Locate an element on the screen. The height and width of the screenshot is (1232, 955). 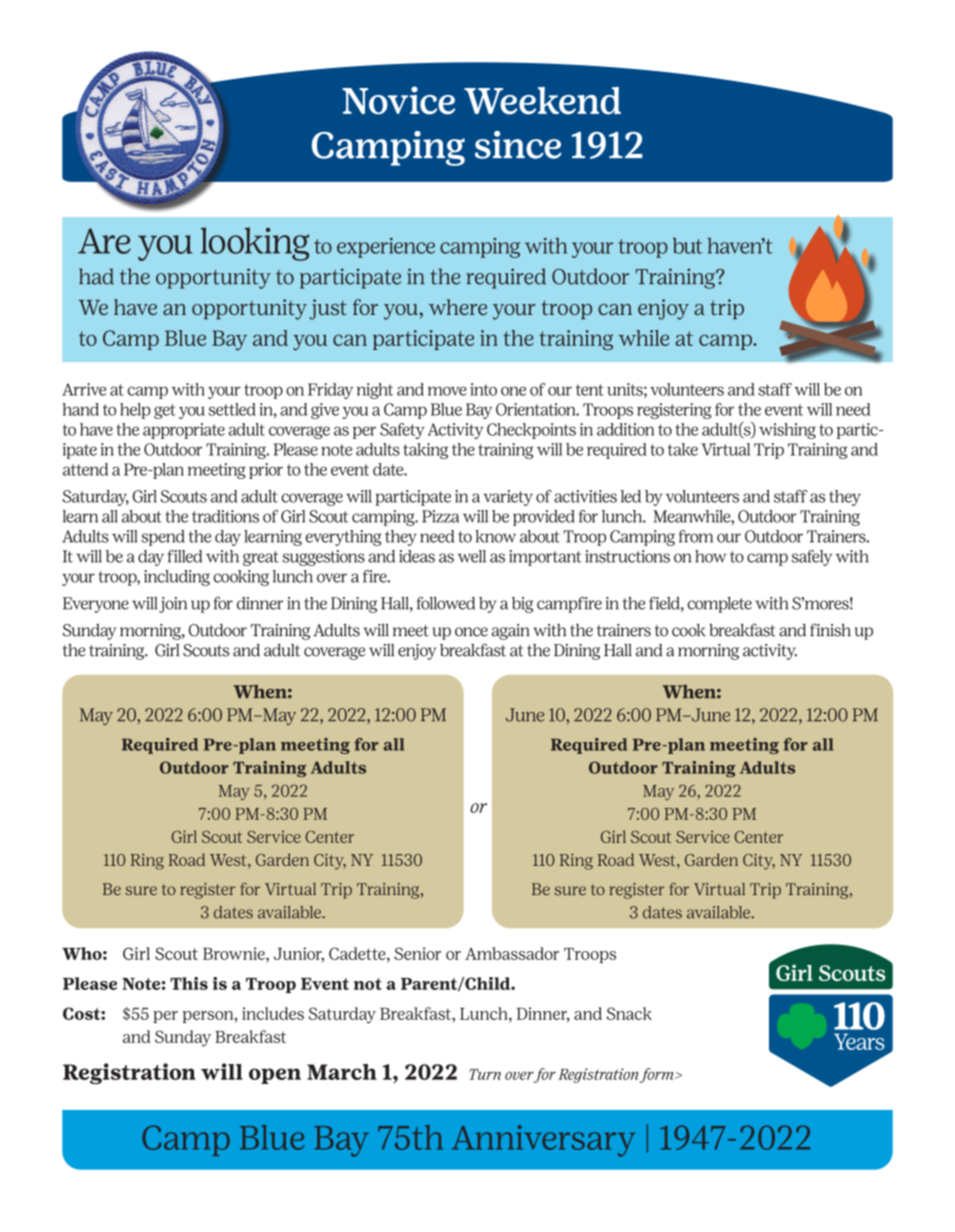
Brownie is located at coordinates (235, 953).
